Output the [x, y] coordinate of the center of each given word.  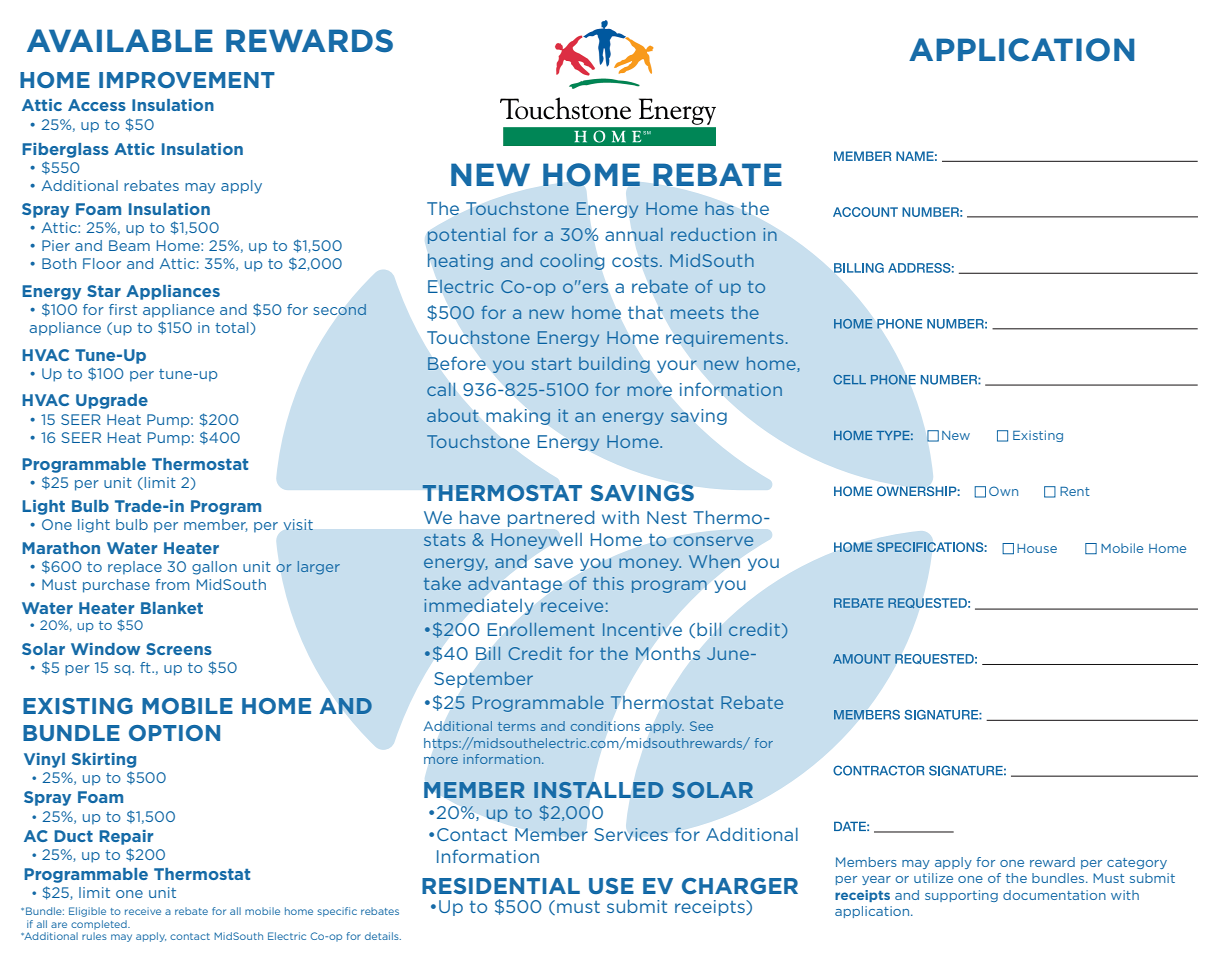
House [1037, 548]
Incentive [642, 629]
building [614, 365]
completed [100, 925]
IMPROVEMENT [187, 80]
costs [636, 261]
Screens [179, 649]
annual [634, 234]
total [233, 328]
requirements [724, 339]
